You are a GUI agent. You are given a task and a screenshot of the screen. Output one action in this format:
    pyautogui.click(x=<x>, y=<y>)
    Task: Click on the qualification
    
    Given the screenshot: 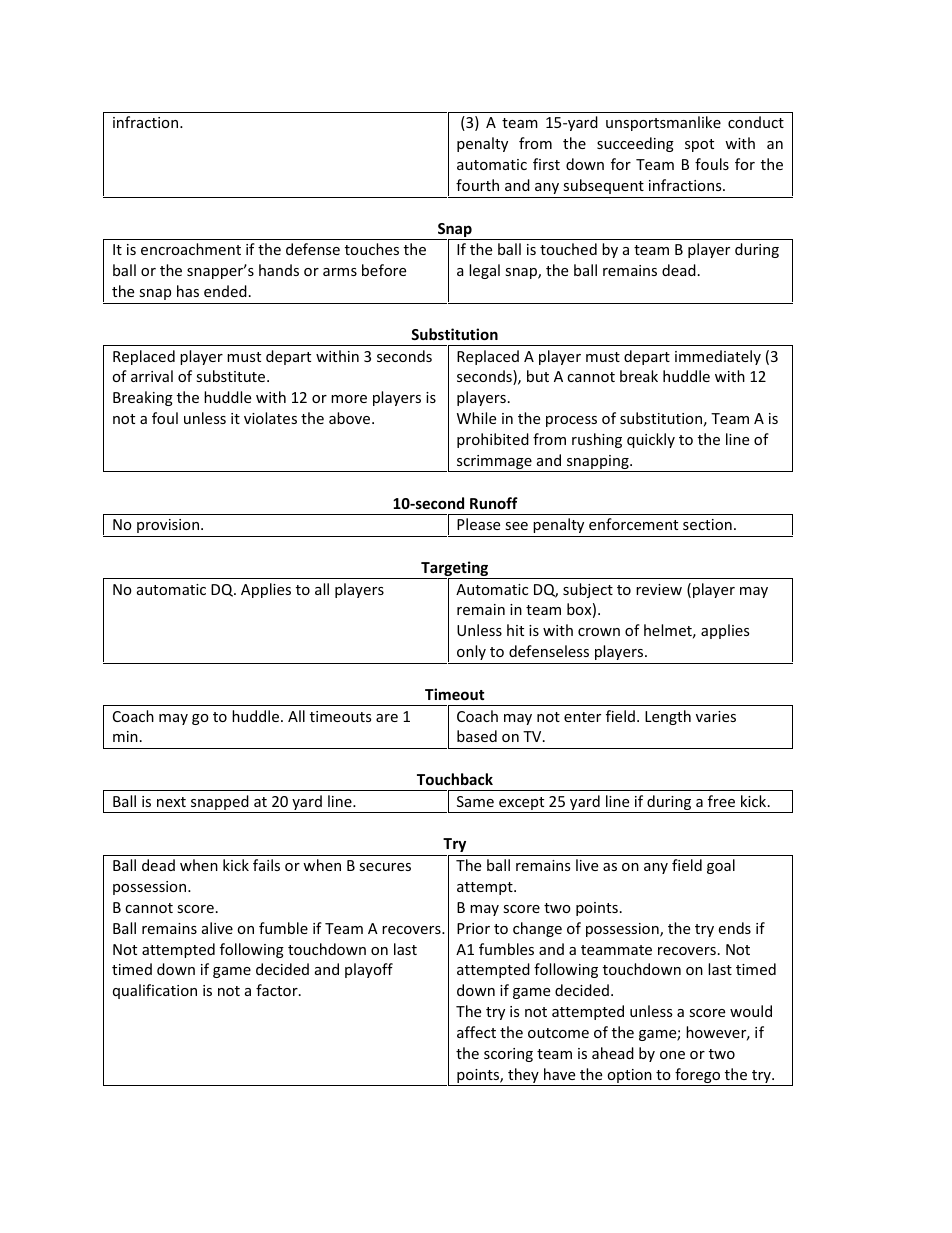 What is the action you would take?
    pyautogui.click(x=155, y=991)
